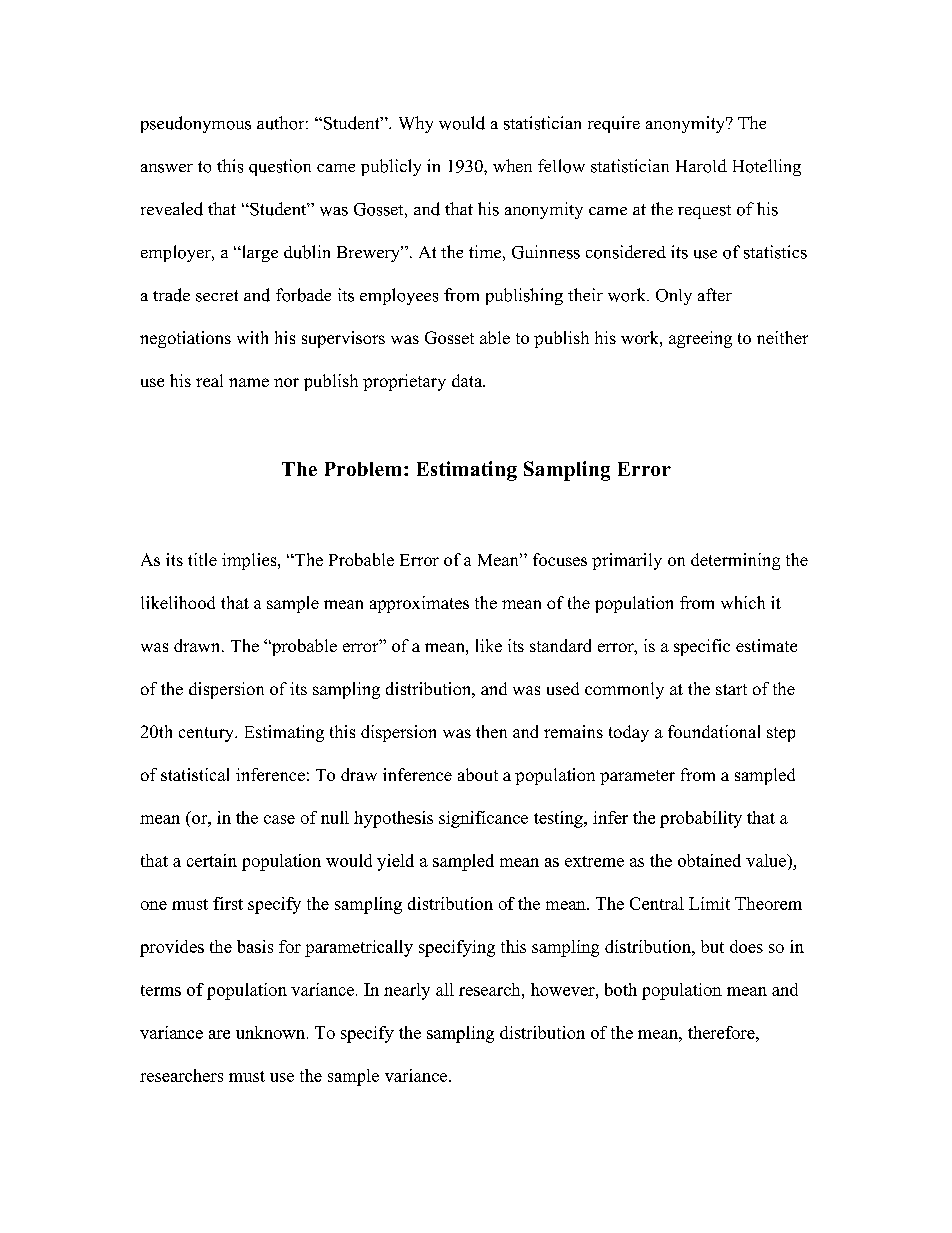  Describe the element at coordinates (219, 1034) in the image. I see `are` at that location.
